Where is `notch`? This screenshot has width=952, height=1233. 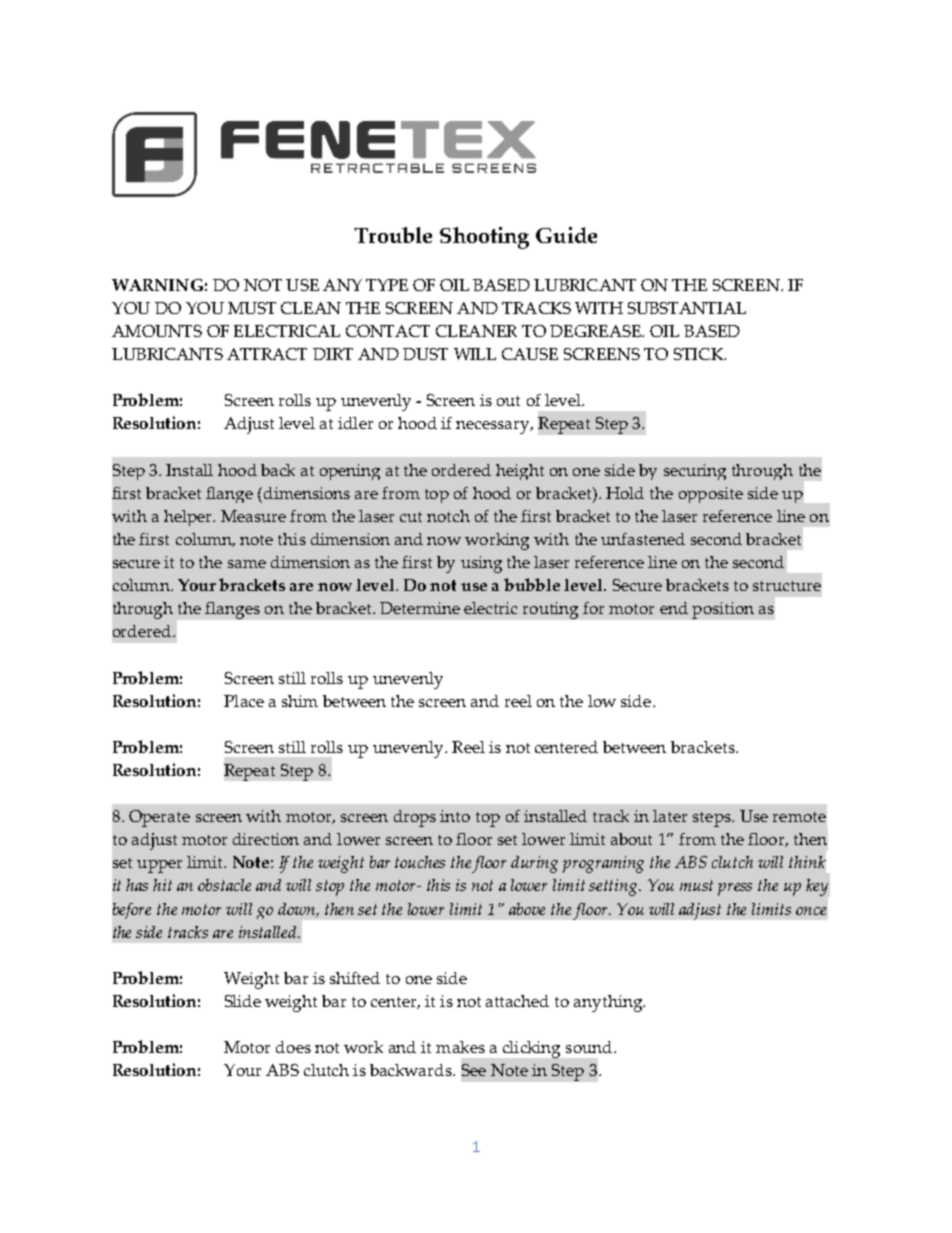 notch is located at coordinates (448, 516).
